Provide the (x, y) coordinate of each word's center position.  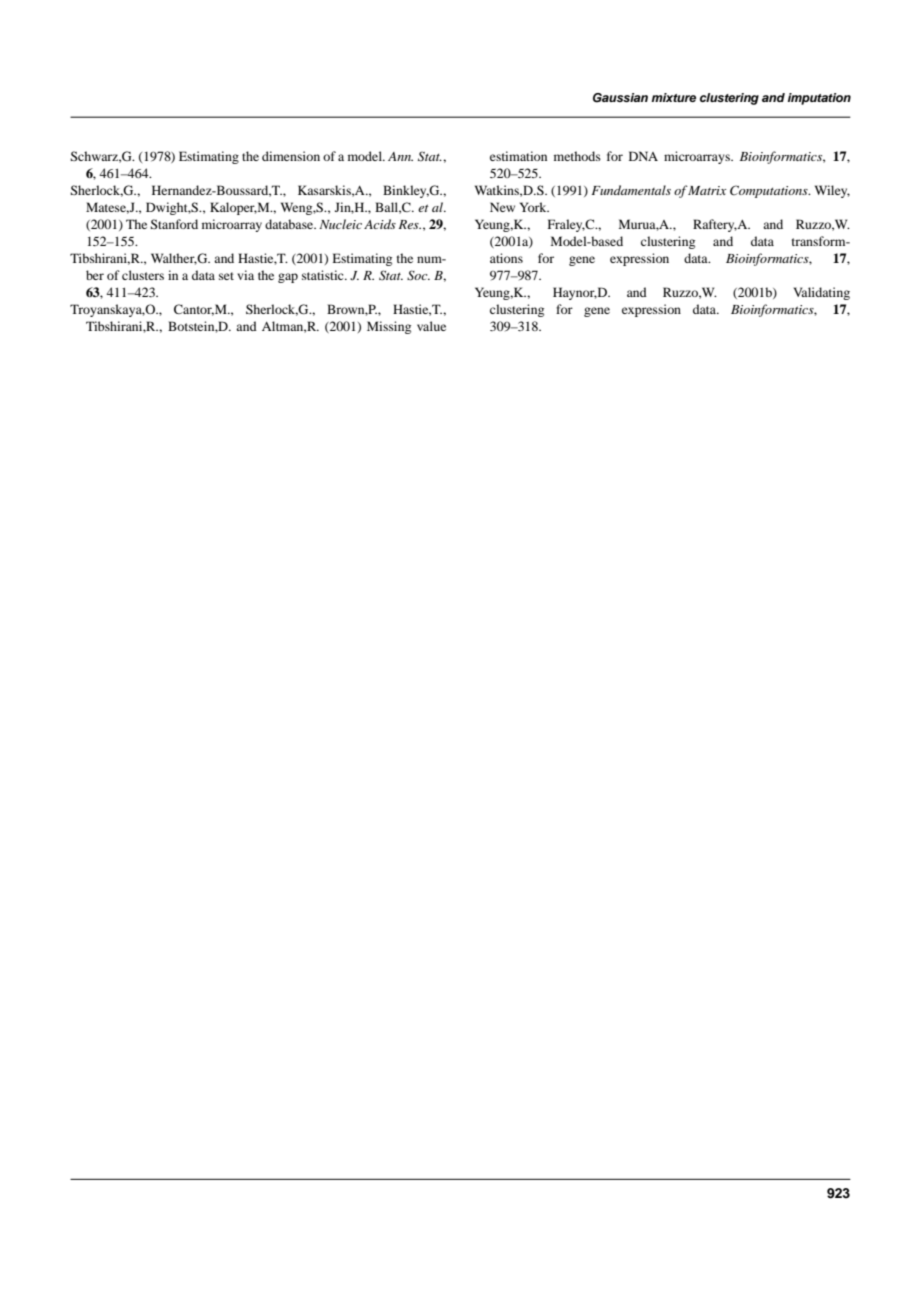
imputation (819, 99)
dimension (291, 156)
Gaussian (620, 98)
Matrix (707, 190)
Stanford (174, 224)
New (502, 207)
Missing (389, 327)
